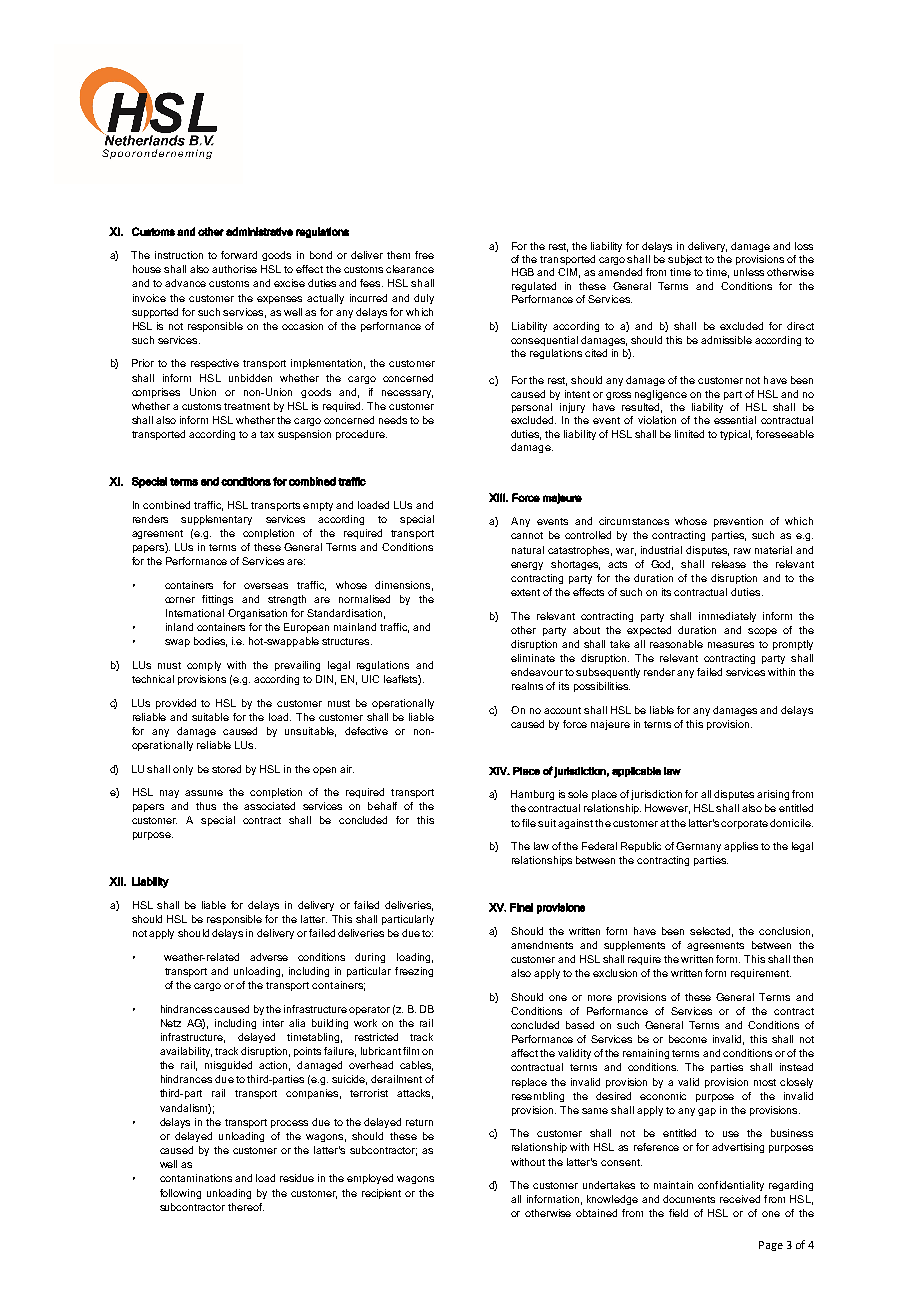  I want to click on raw, so click(742, 551).
